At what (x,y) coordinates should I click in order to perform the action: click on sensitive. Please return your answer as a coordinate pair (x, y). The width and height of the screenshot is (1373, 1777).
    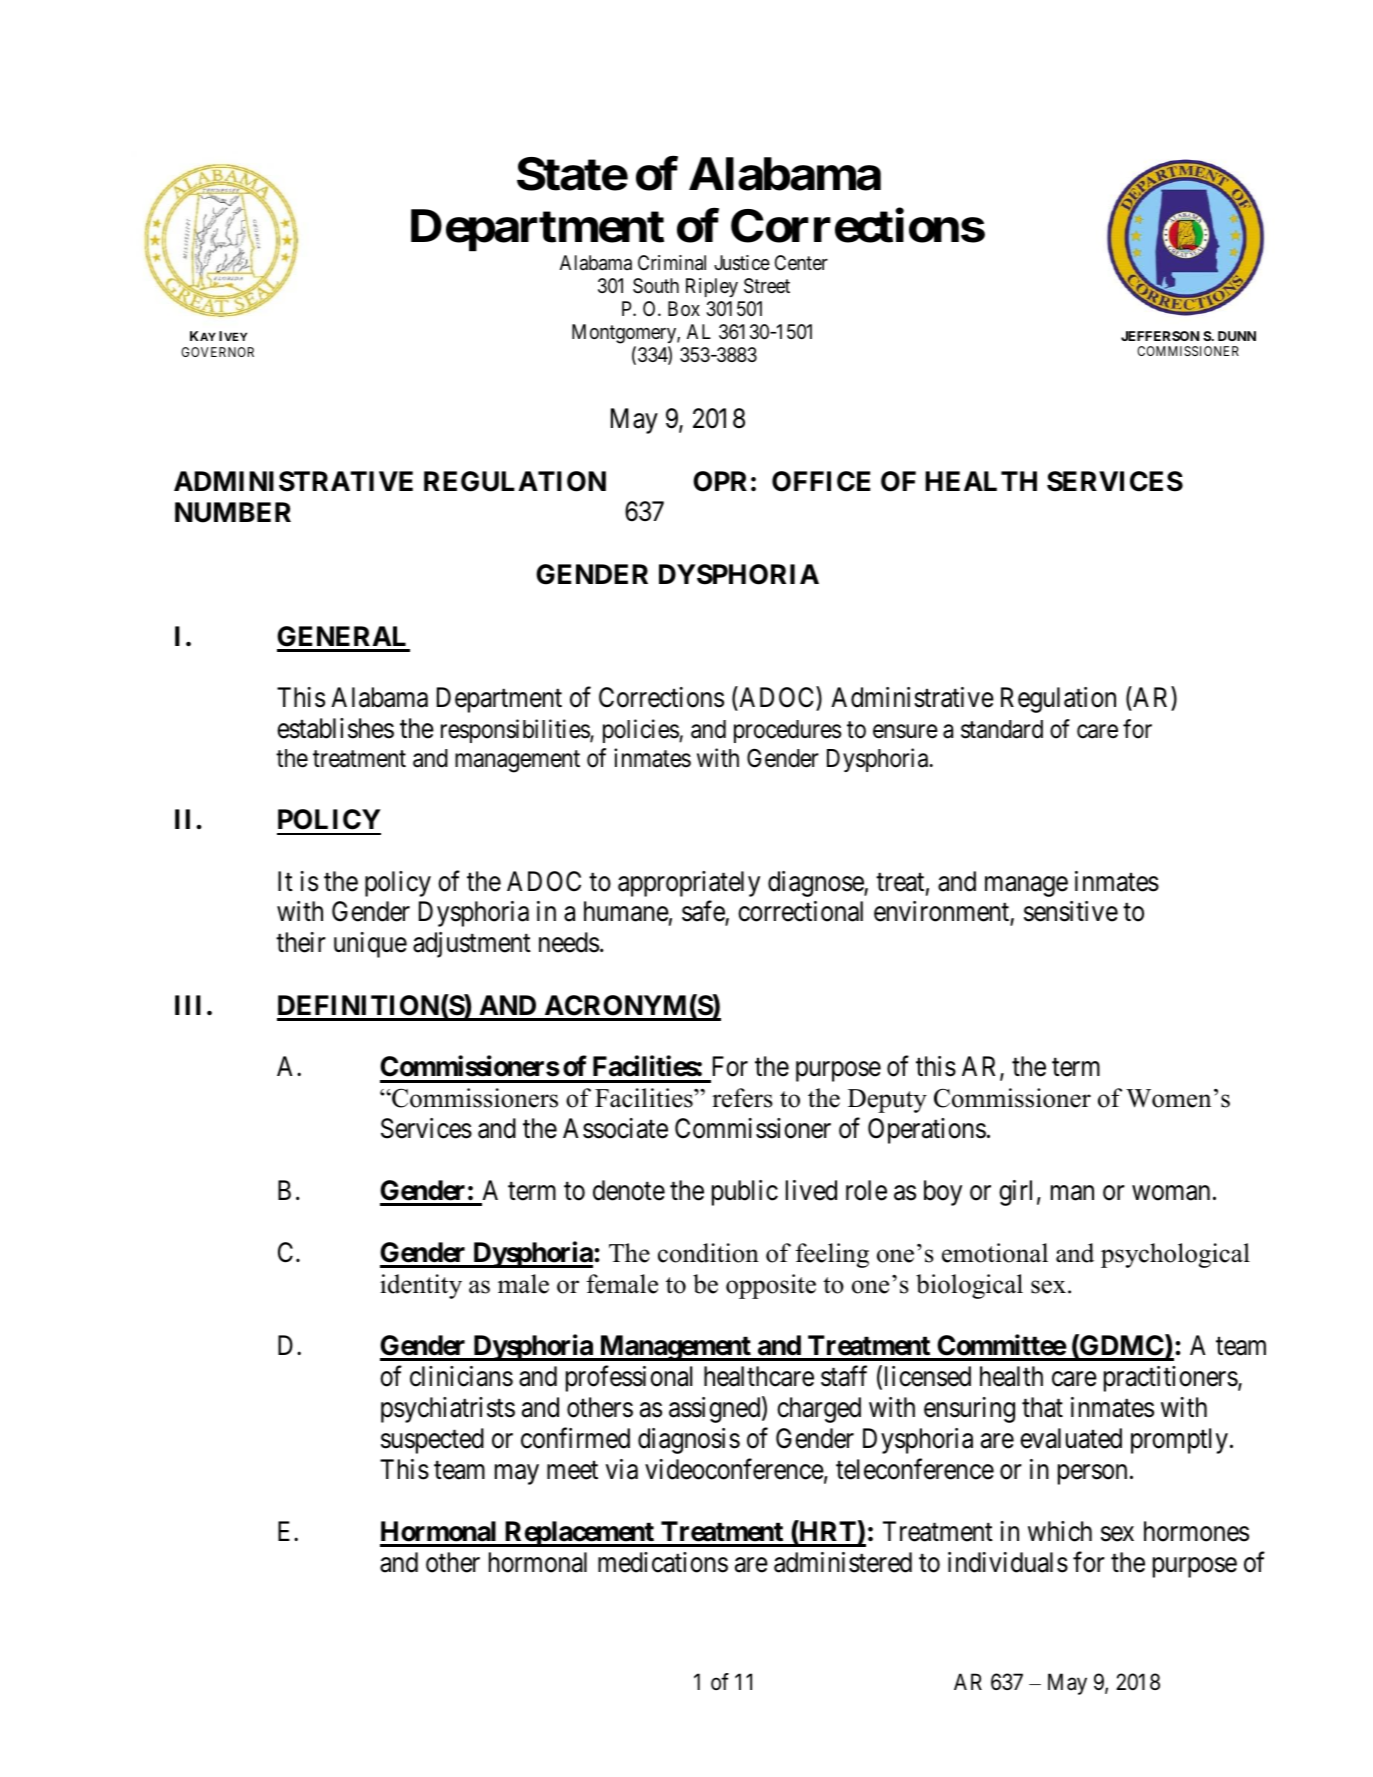
    Looking at the image, I should click on (1071, 911).
